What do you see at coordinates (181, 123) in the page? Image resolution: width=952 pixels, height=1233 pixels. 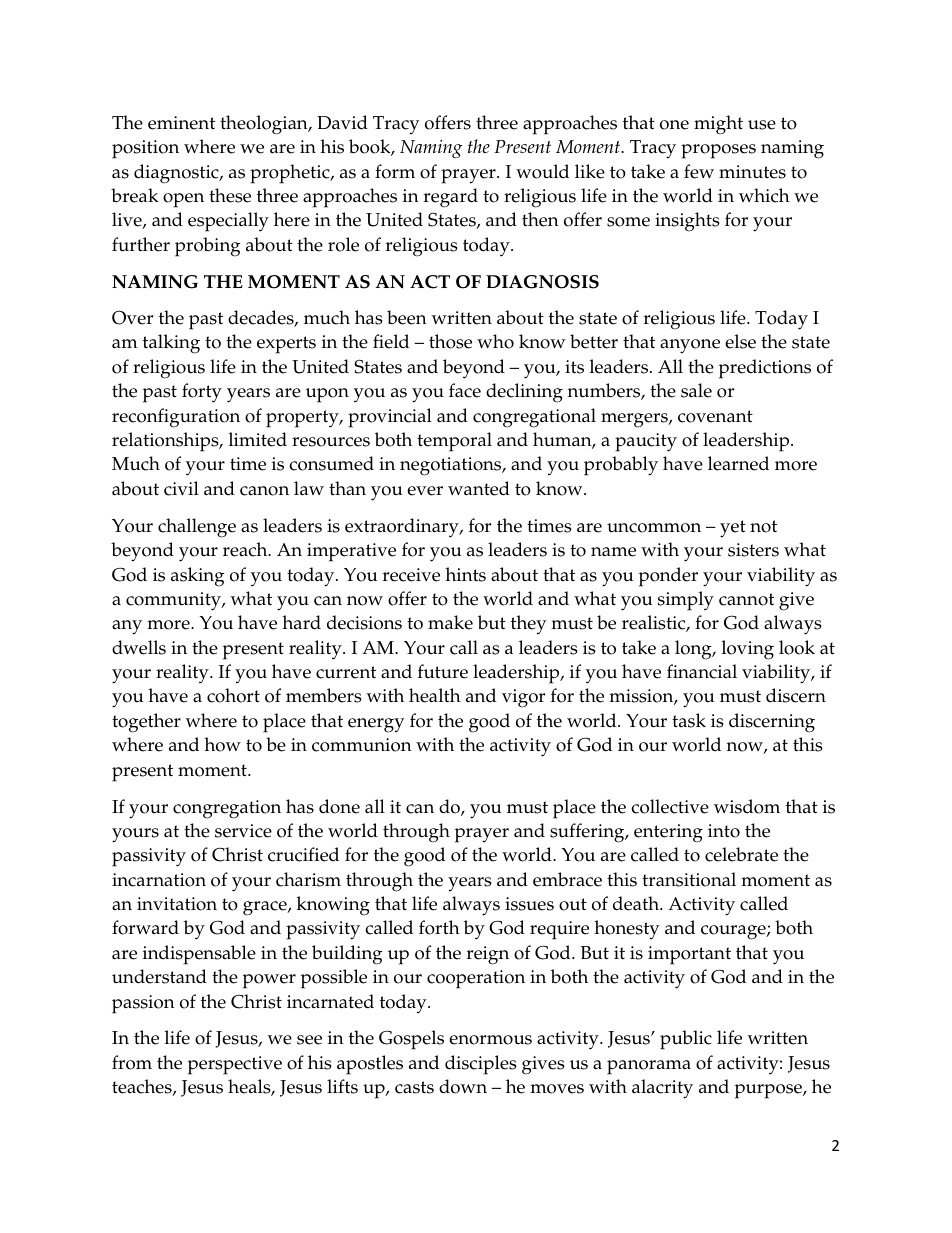 I see `eminent` at bounding box center [181, 123].
